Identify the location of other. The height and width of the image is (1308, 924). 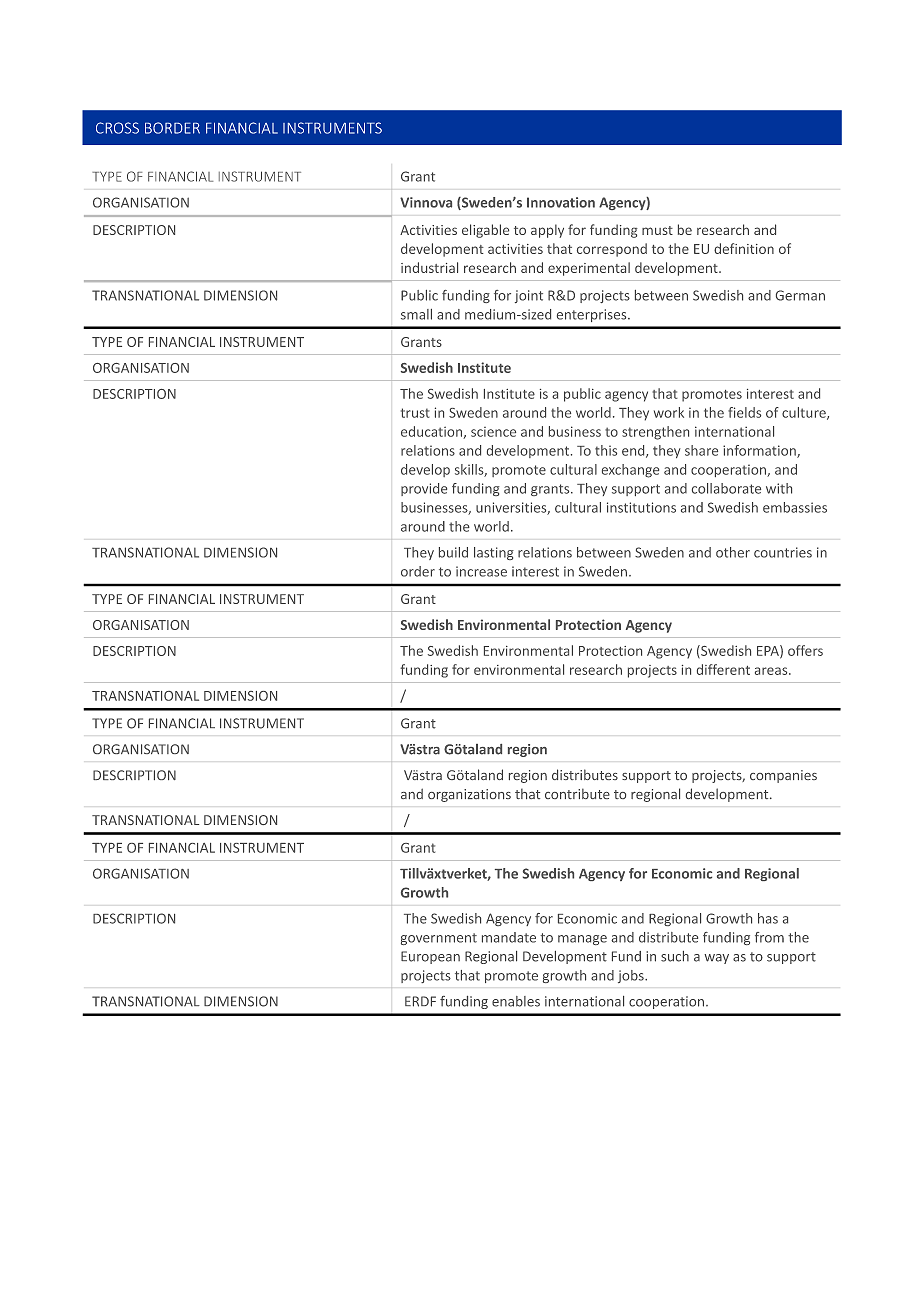
(733, 552).
